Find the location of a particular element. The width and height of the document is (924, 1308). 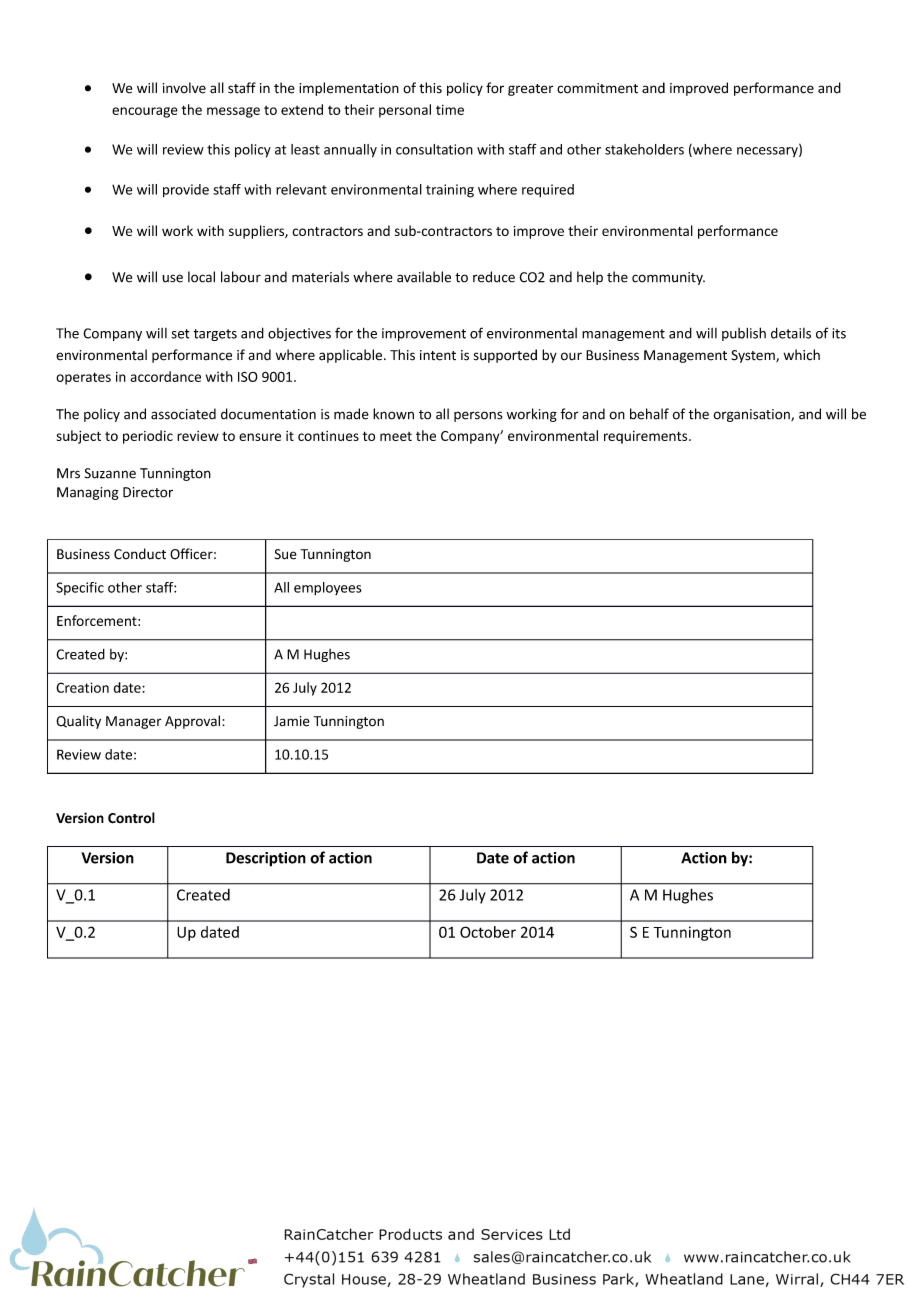

October is located at coordinates (488, 932).
